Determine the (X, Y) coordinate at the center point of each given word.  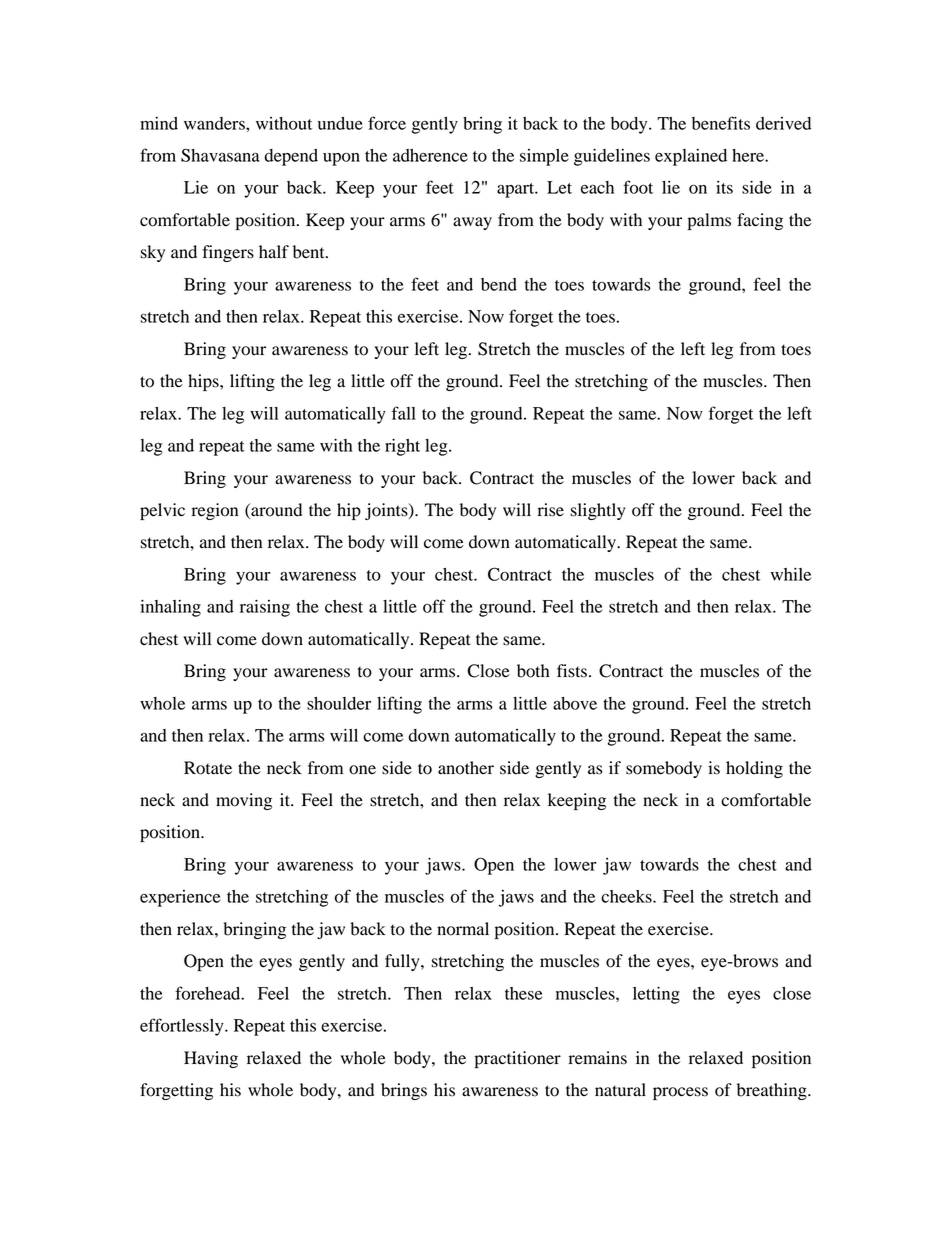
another (466, 768)
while (791, 574)
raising (265, 608)
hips (204, 382)
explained (691, 157)
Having (211, 1059)
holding (754, 769)
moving (244, 801)
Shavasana (220, 155)
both (533, 671)
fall (404, 413)
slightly (598, 511)
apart (517, 190)
